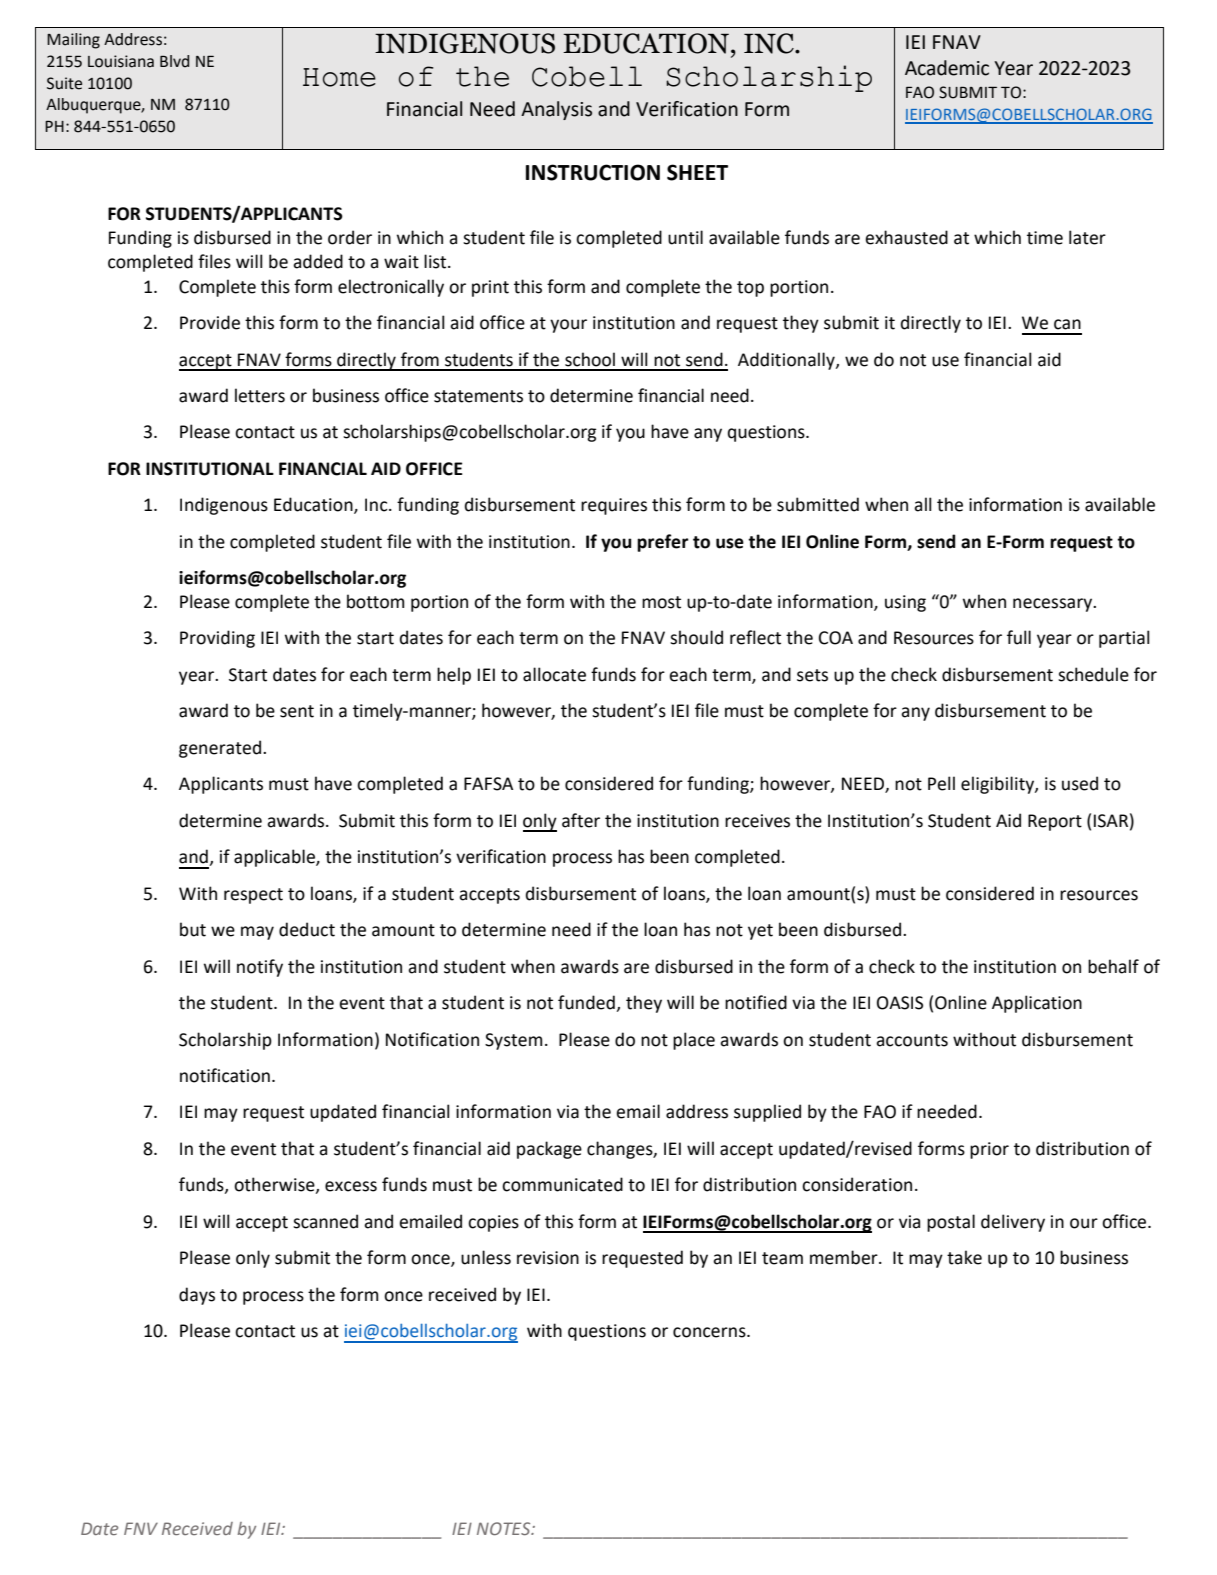  I want to click on days, so click(197, 1296).
